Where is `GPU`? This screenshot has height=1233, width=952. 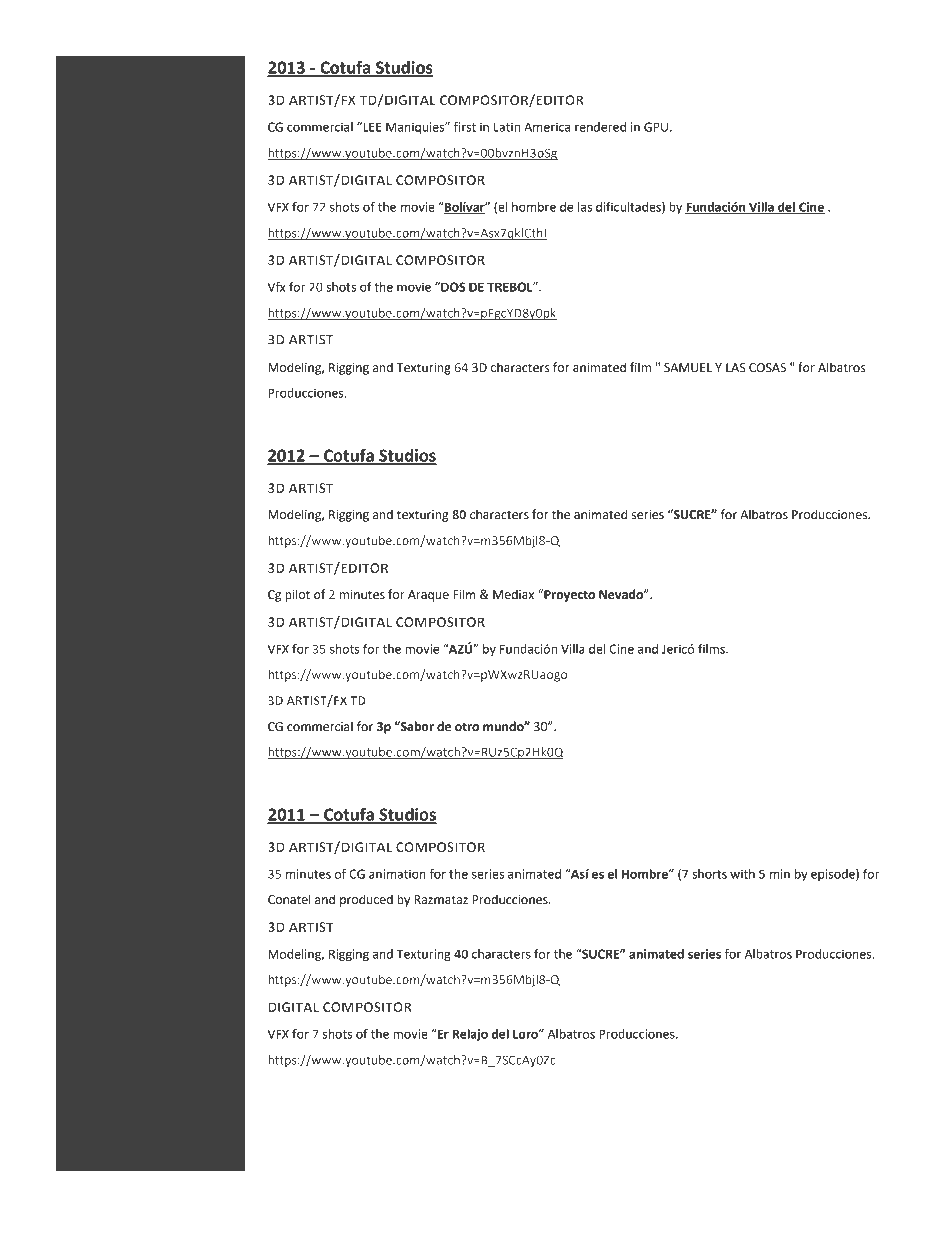 GPU is located at coordinates (656, 127).
